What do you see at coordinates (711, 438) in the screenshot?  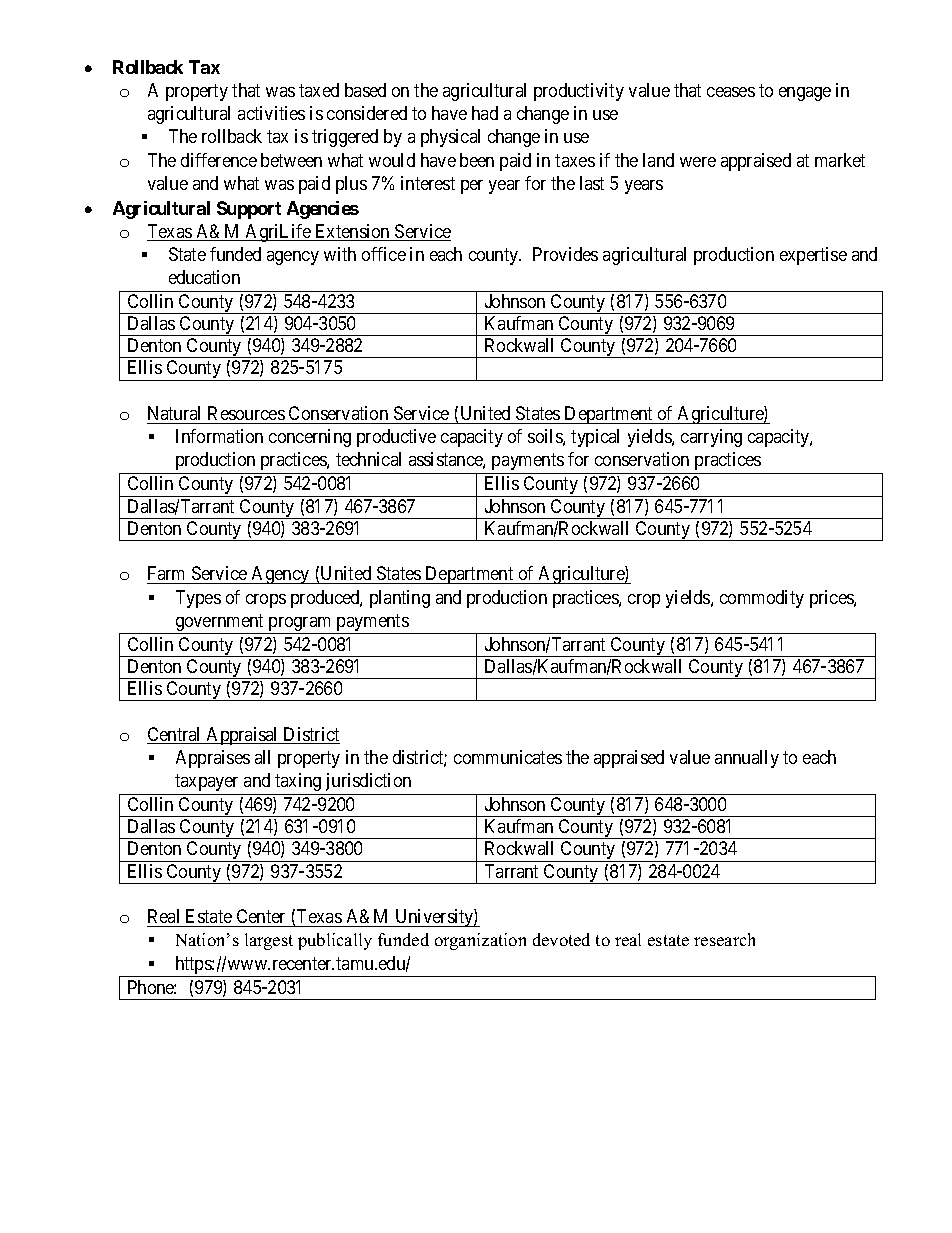 I see `carrying` at bounding box center [711, 438].
